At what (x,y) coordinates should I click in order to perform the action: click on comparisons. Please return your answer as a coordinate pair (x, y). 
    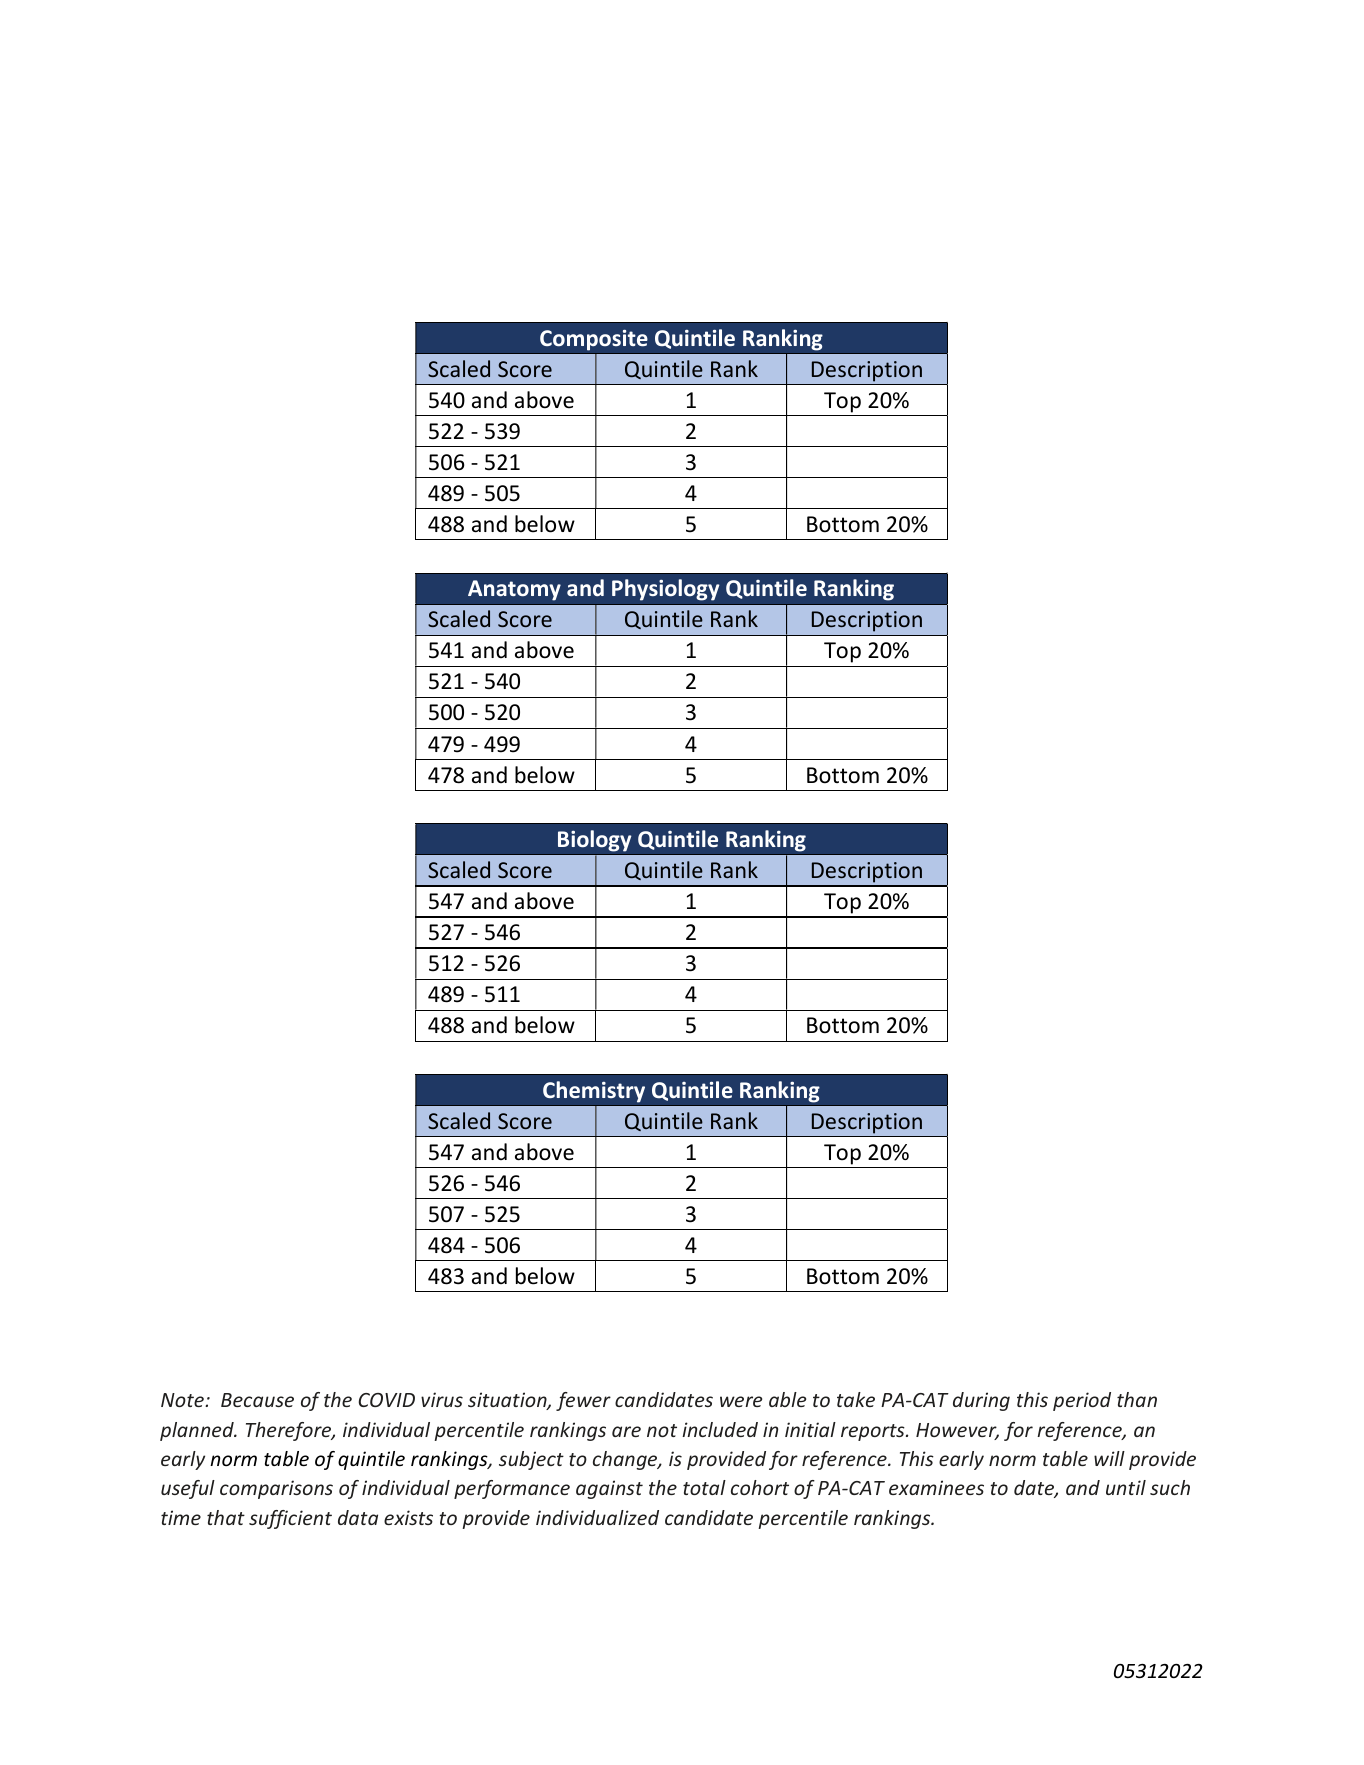
    Looking at the image, I should click on (276, 1489).
